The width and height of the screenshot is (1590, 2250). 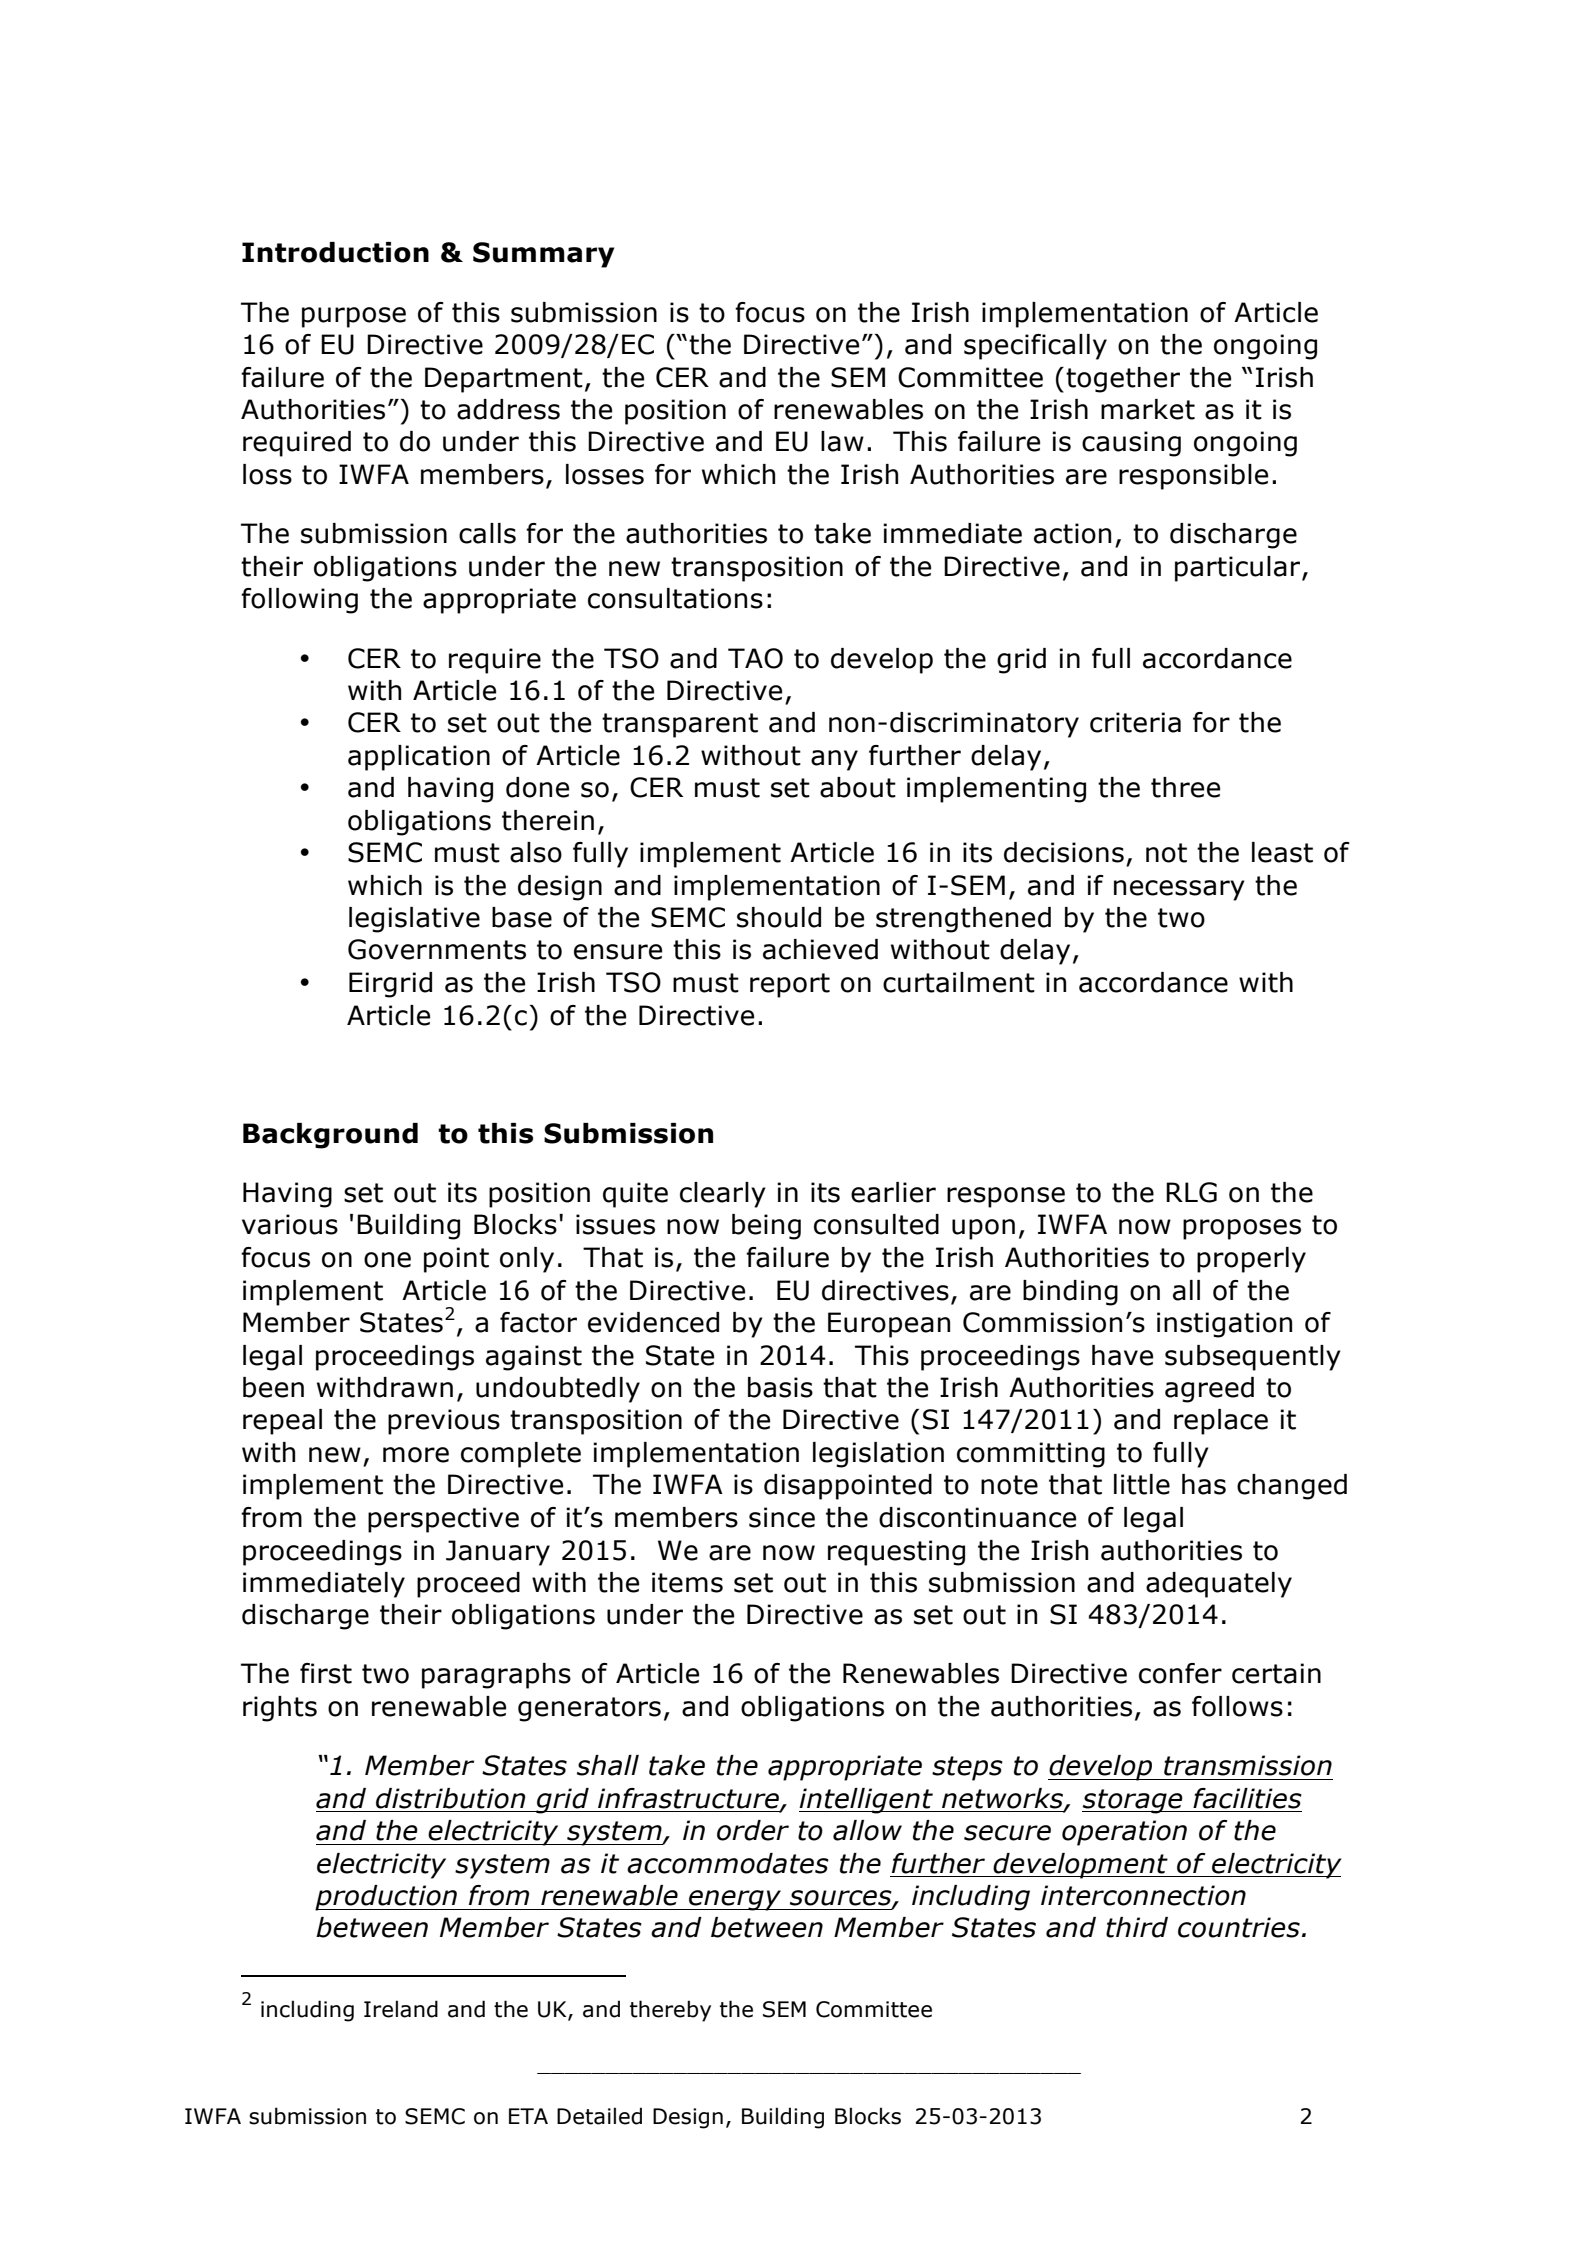 I want to click on confer, so click(x=1180, y=1673).
